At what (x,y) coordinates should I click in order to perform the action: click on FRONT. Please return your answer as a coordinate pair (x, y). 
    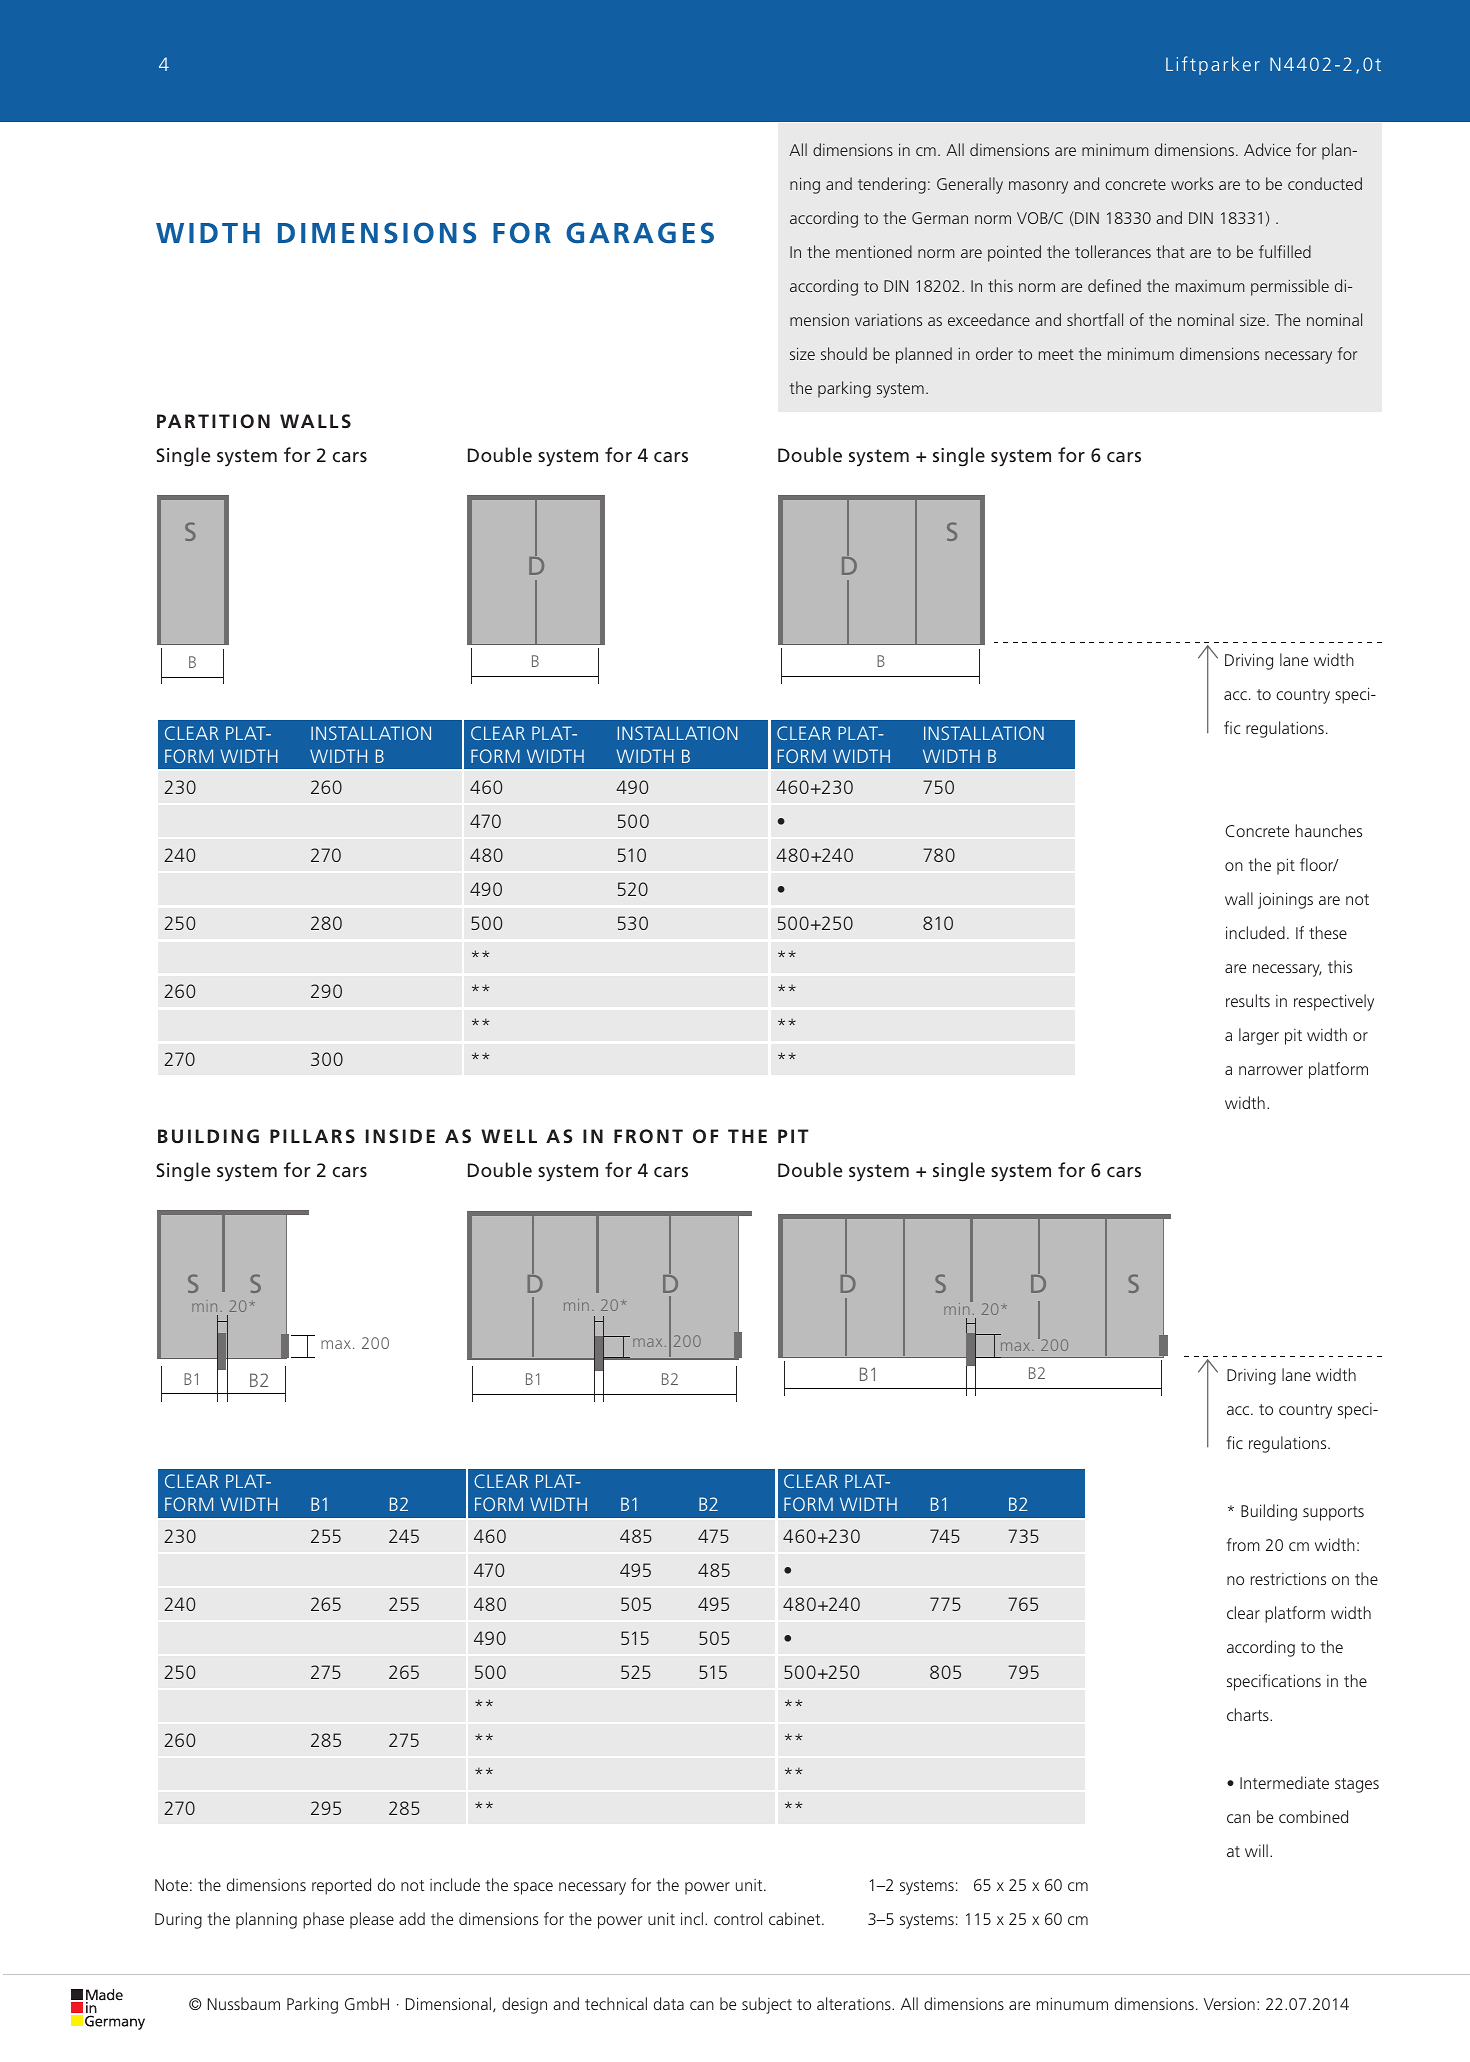
    Looking at the image, I should click on (648, 1136).
